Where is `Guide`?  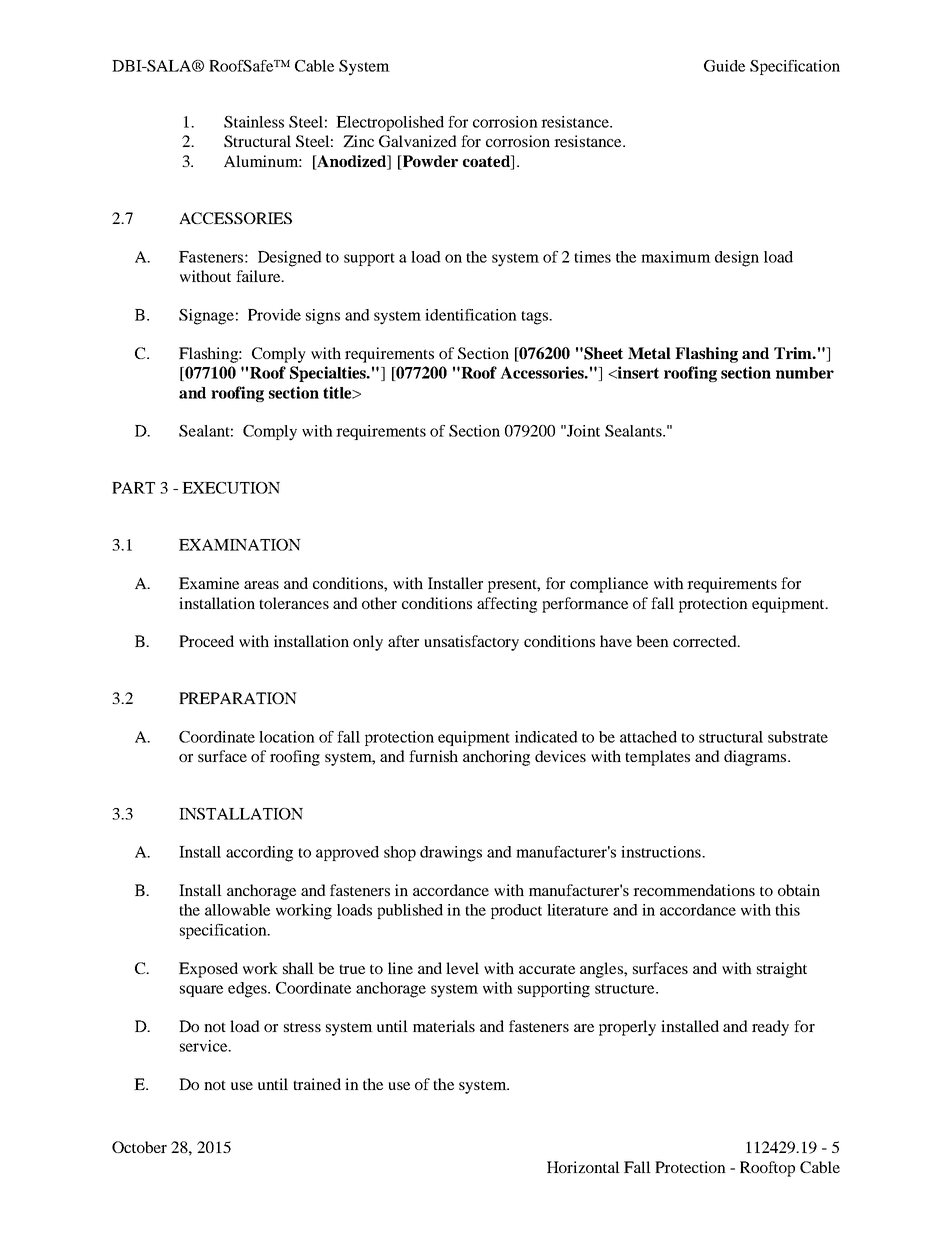 Guide is located at coordinates (724, 66).
